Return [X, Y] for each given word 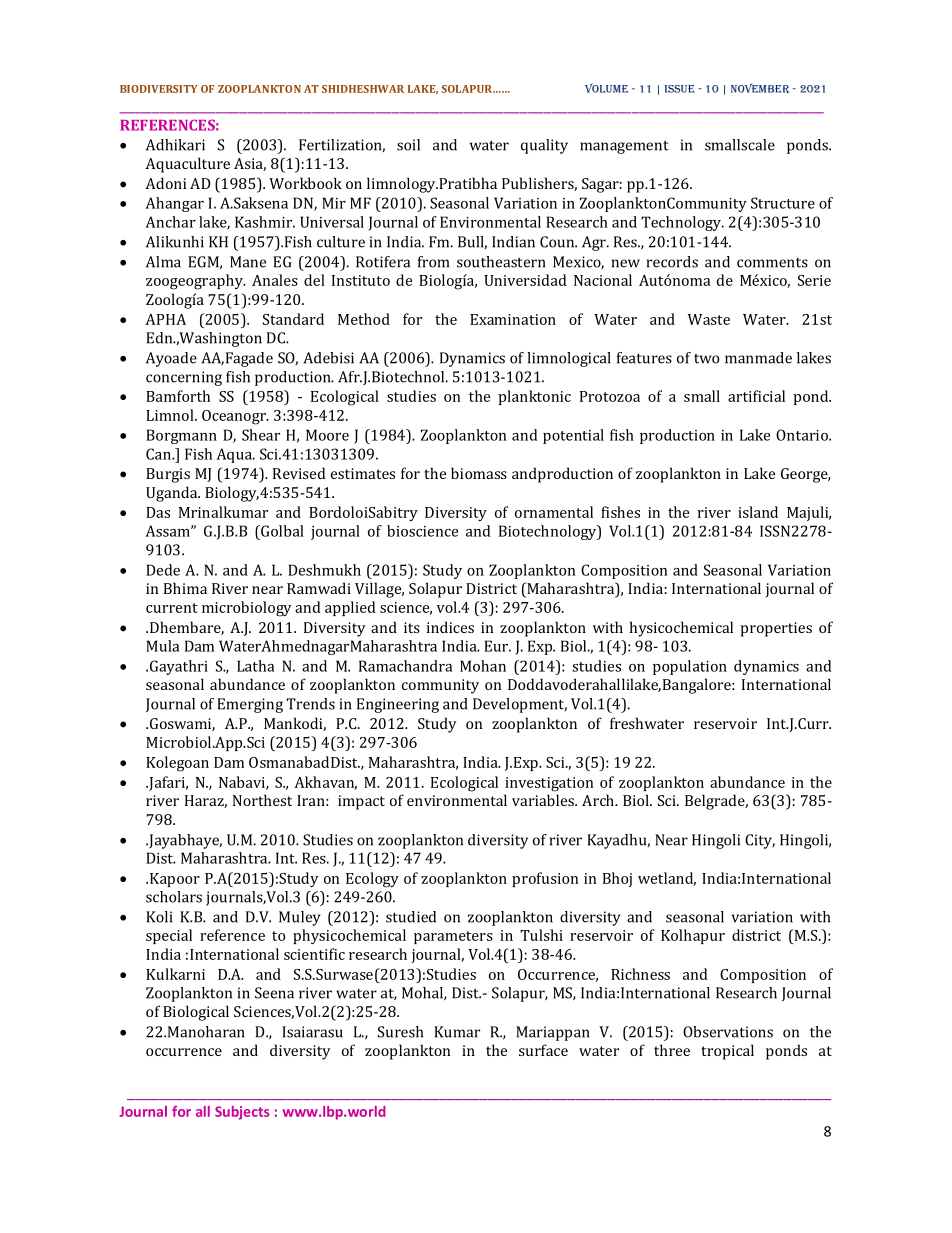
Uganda [173, 494]
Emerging [250, 705]
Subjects [242, 1113]
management [624, 147]
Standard [293, 319]
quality [544, 146]
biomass [479, 473]
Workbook [305, 183]
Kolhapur [693, 936]
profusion [545, 879]
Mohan [483, 666]
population [690, 667]
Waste [709, 319]
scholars [174, 897]
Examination [513, 319]
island [758, 512]
